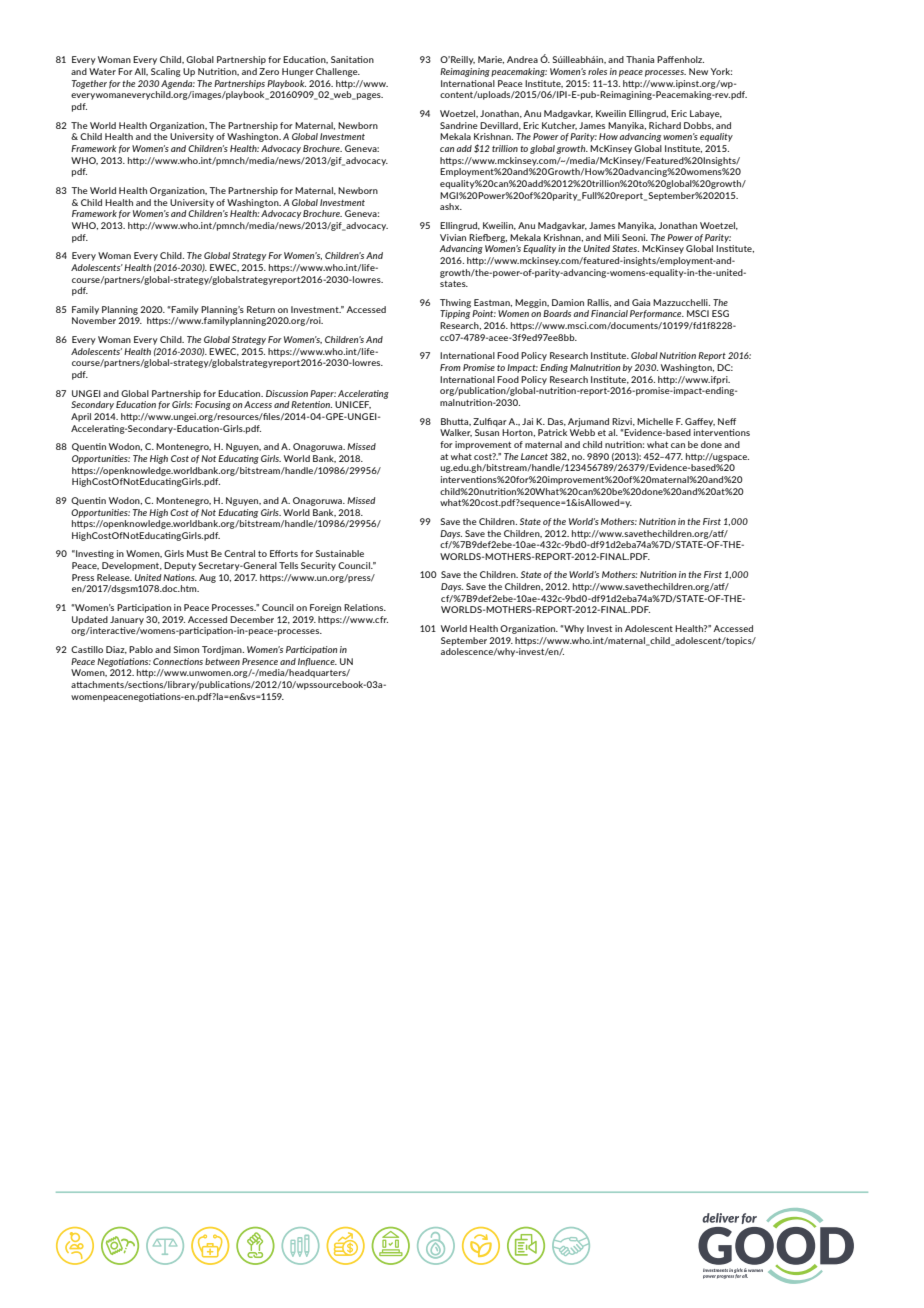  Describe the element at coordinates (456, 433) in the page. I see `Walker` at that location.
